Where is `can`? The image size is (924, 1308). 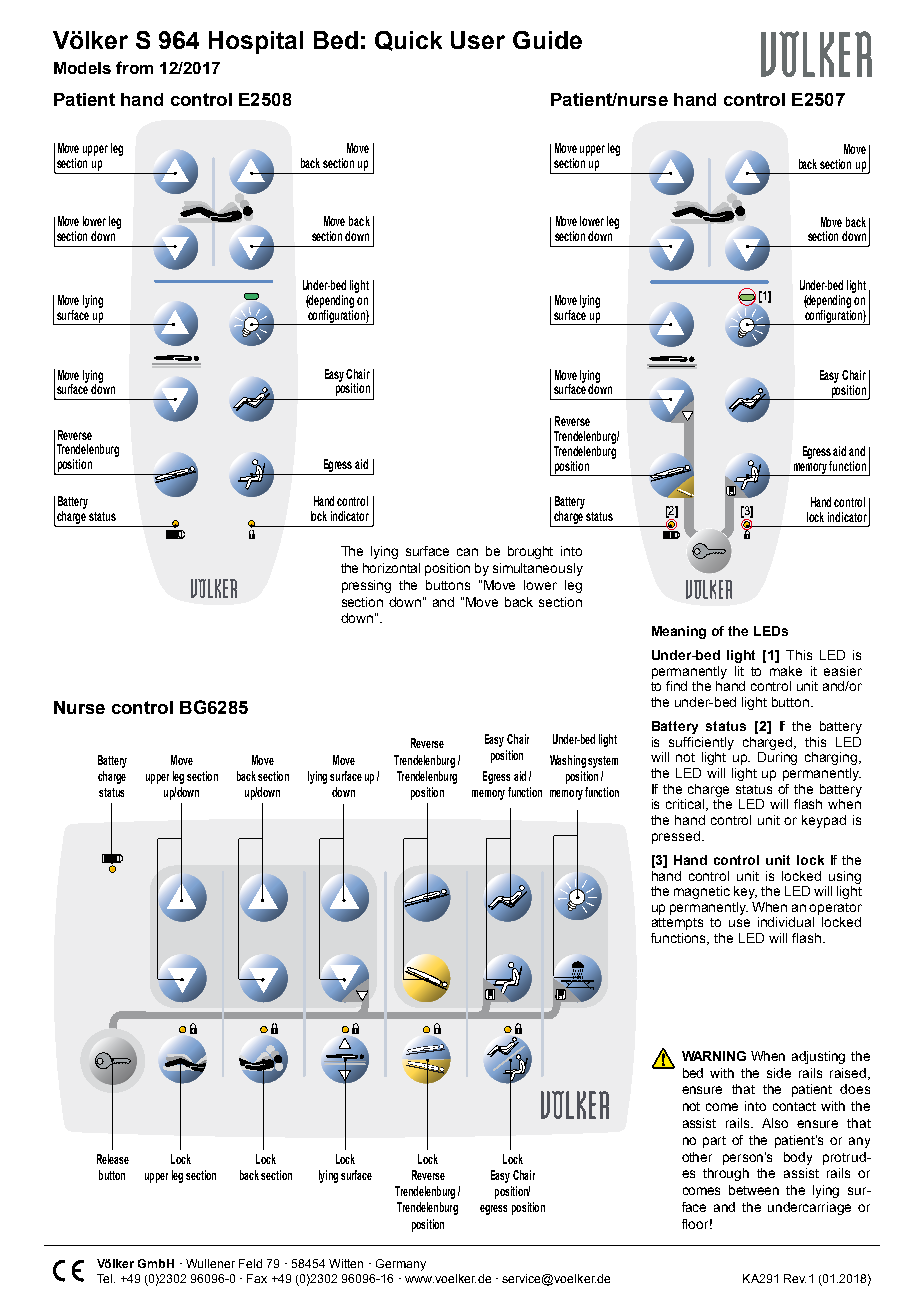
can is located at coordinates (467, 552).
